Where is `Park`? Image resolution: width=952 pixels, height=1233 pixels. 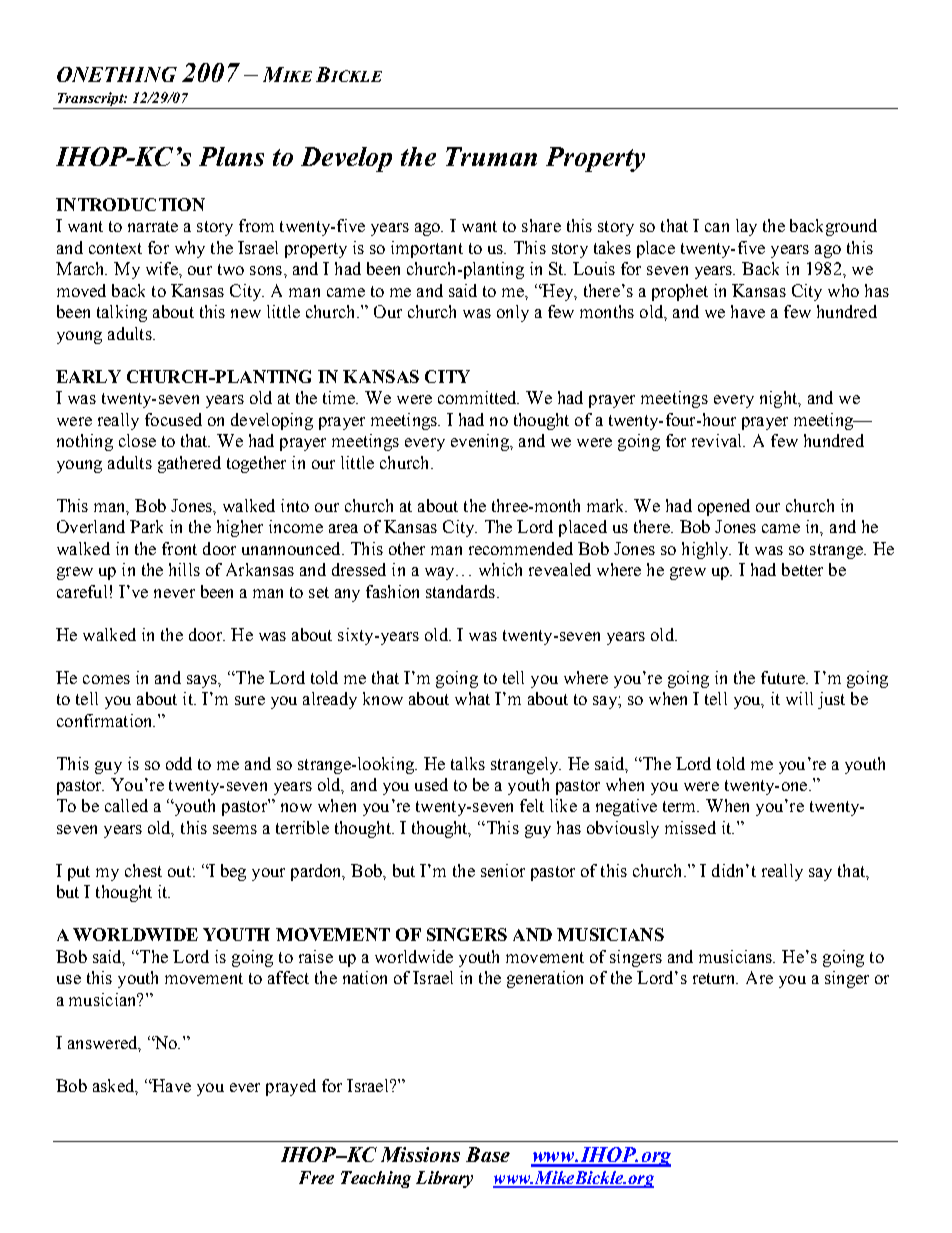
Park is located at coordinates (146, 526).
